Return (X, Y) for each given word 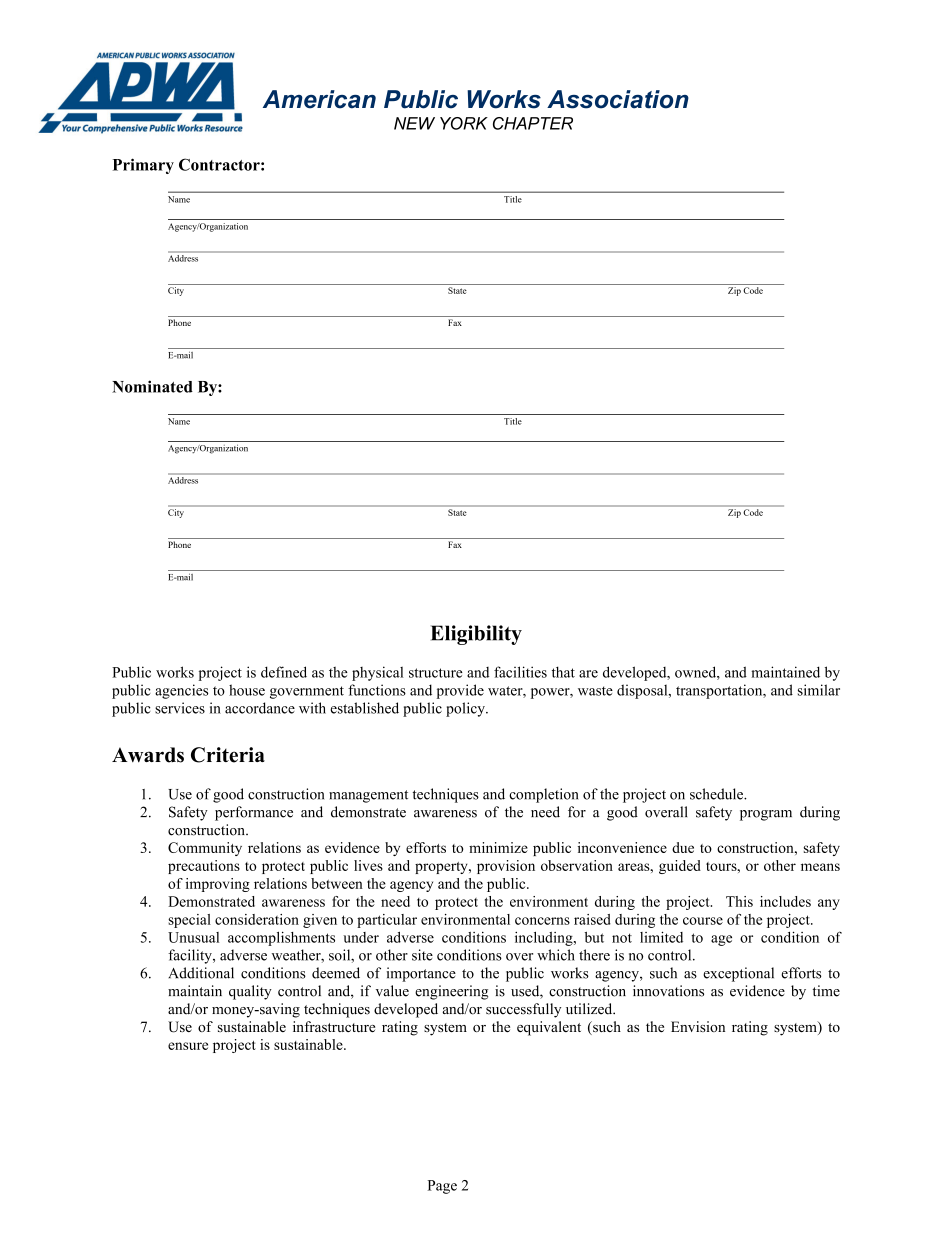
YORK (464, 123)
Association (618, 99)
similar (819, 690)
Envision (698, 1026)
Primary (143, 166)
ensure (188, 1046)
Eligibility (476, 635)
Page (442, 1187)
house (247, 690)
